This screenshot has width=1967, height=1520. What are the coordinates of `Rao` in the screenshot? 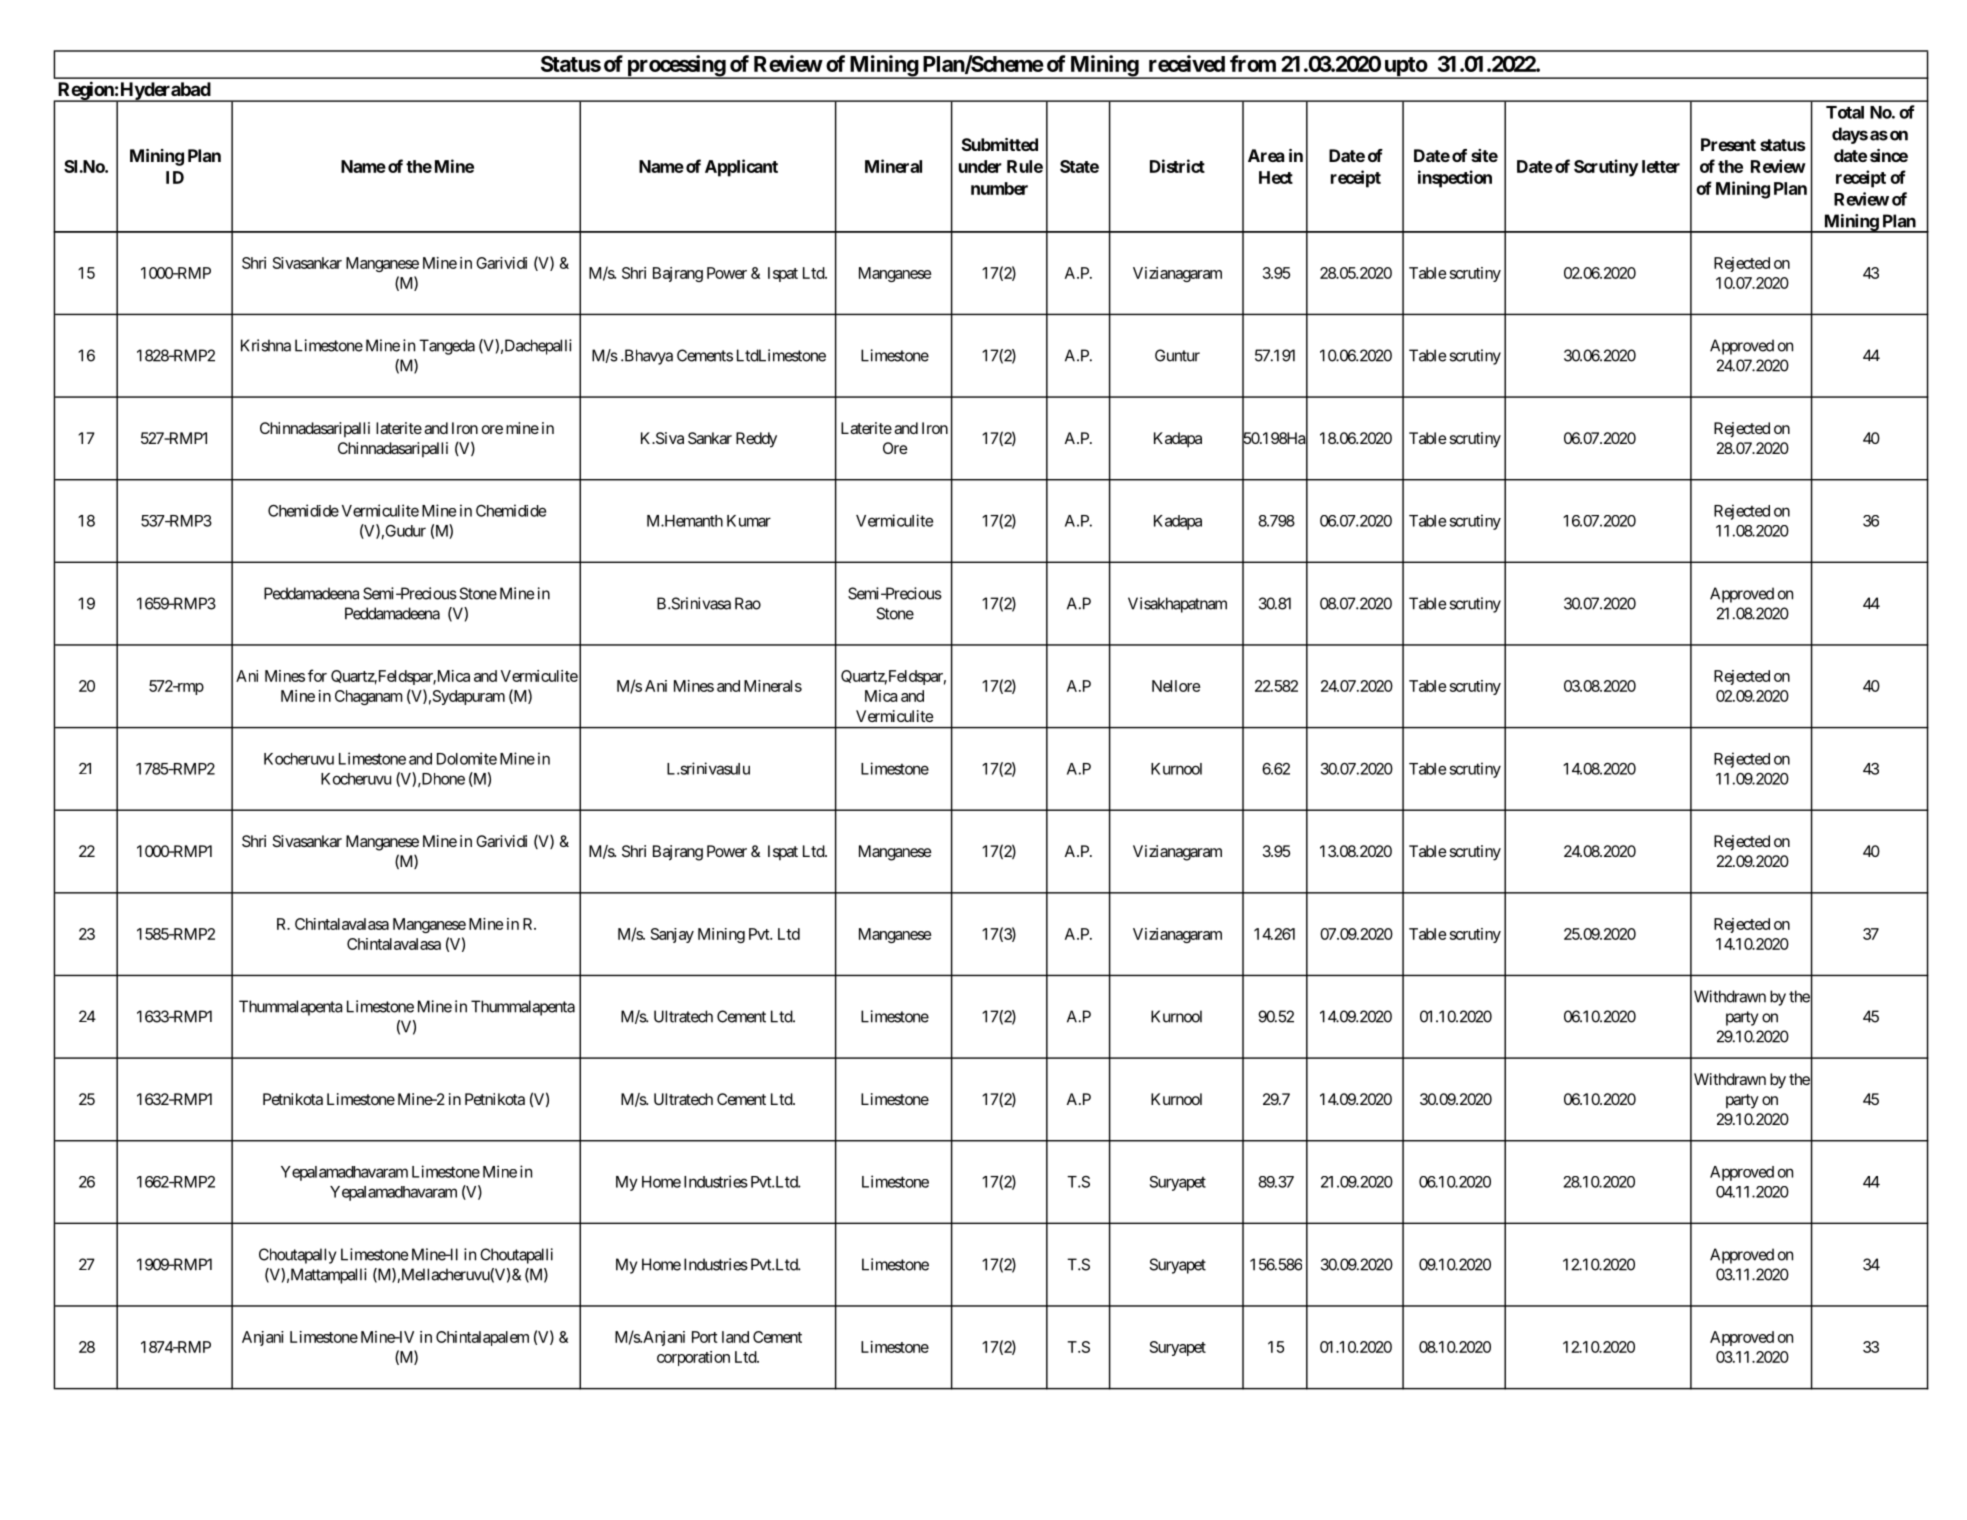 It's located at (748, 603).
